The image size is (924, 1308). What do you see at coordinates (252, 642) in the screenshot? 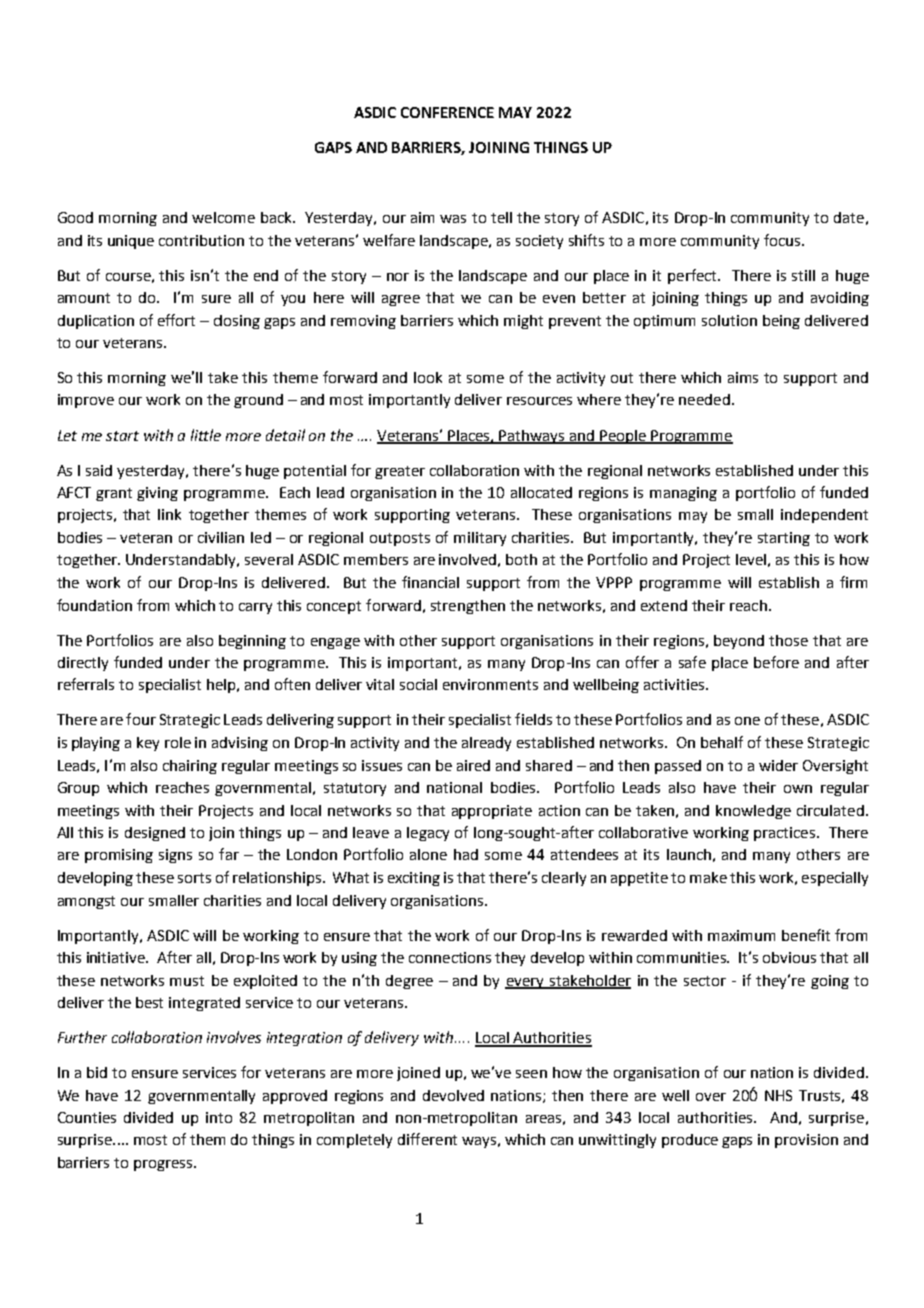
I see `beginning` at bounding box center [252, 642].
